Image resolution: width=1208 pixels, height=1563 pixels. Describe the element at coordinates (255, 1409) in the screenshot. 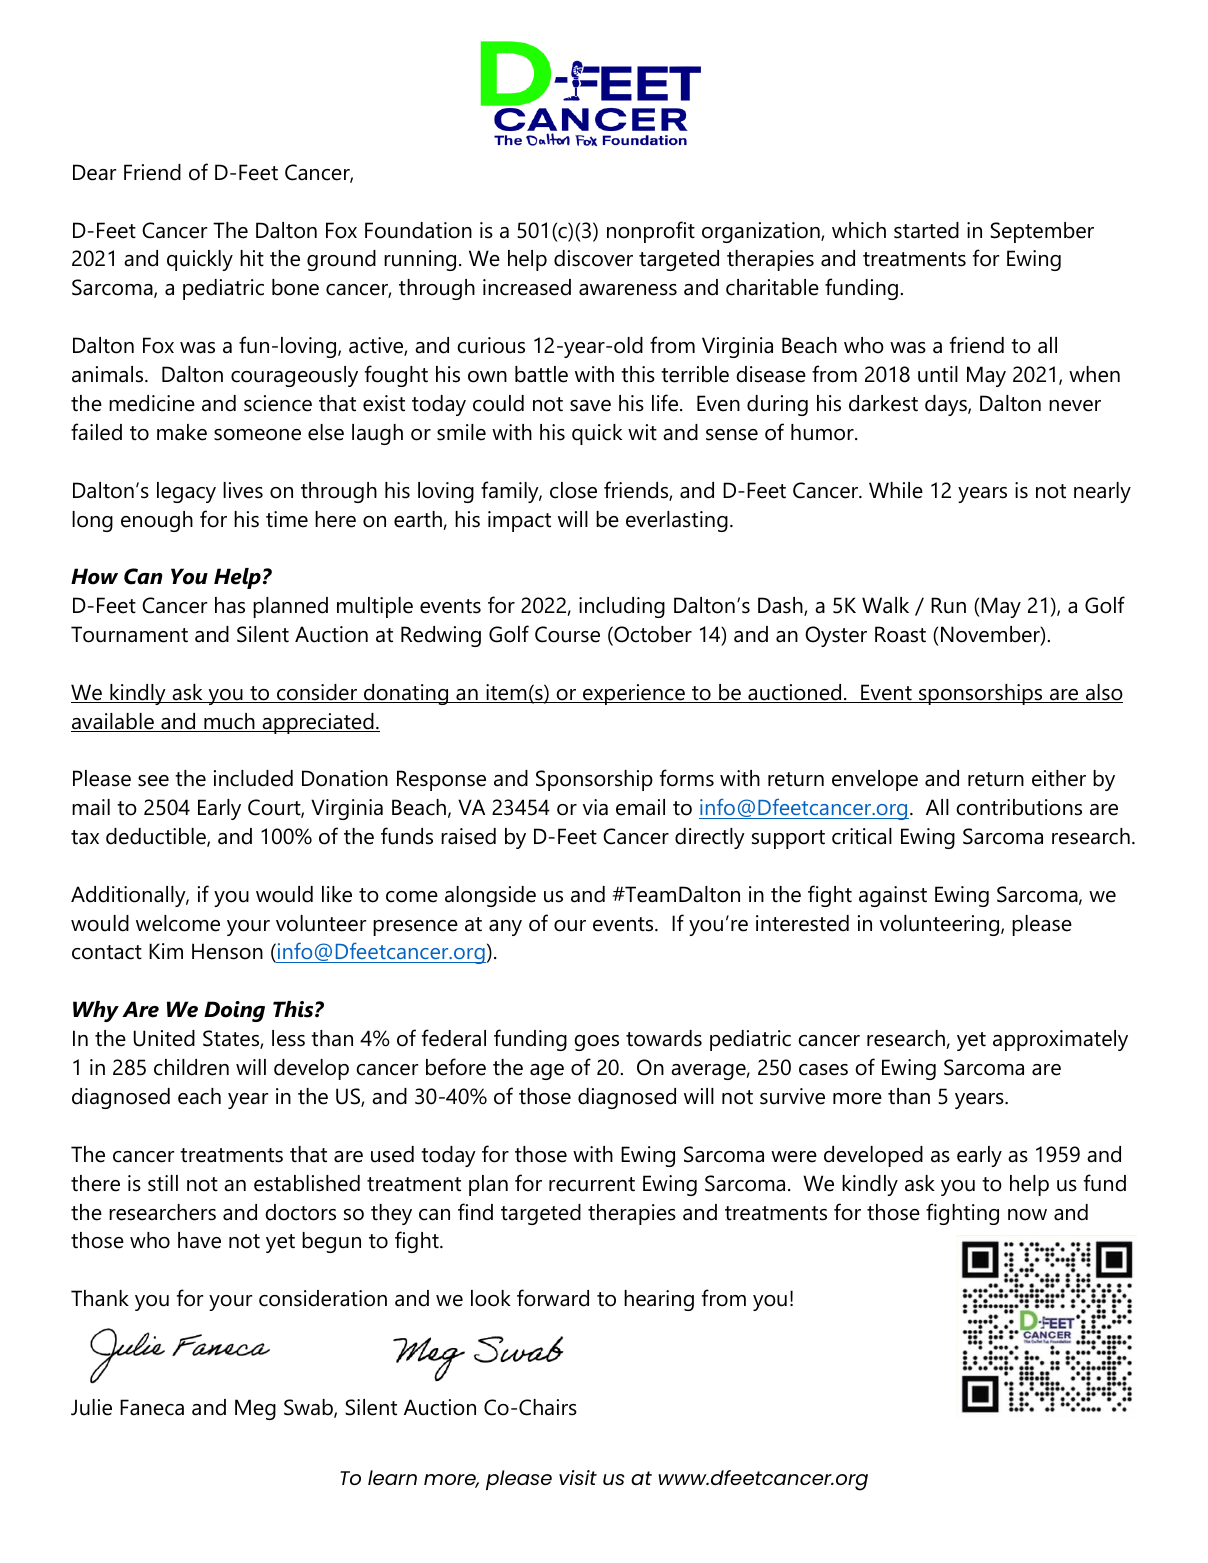

I see `Meg` at that location.
